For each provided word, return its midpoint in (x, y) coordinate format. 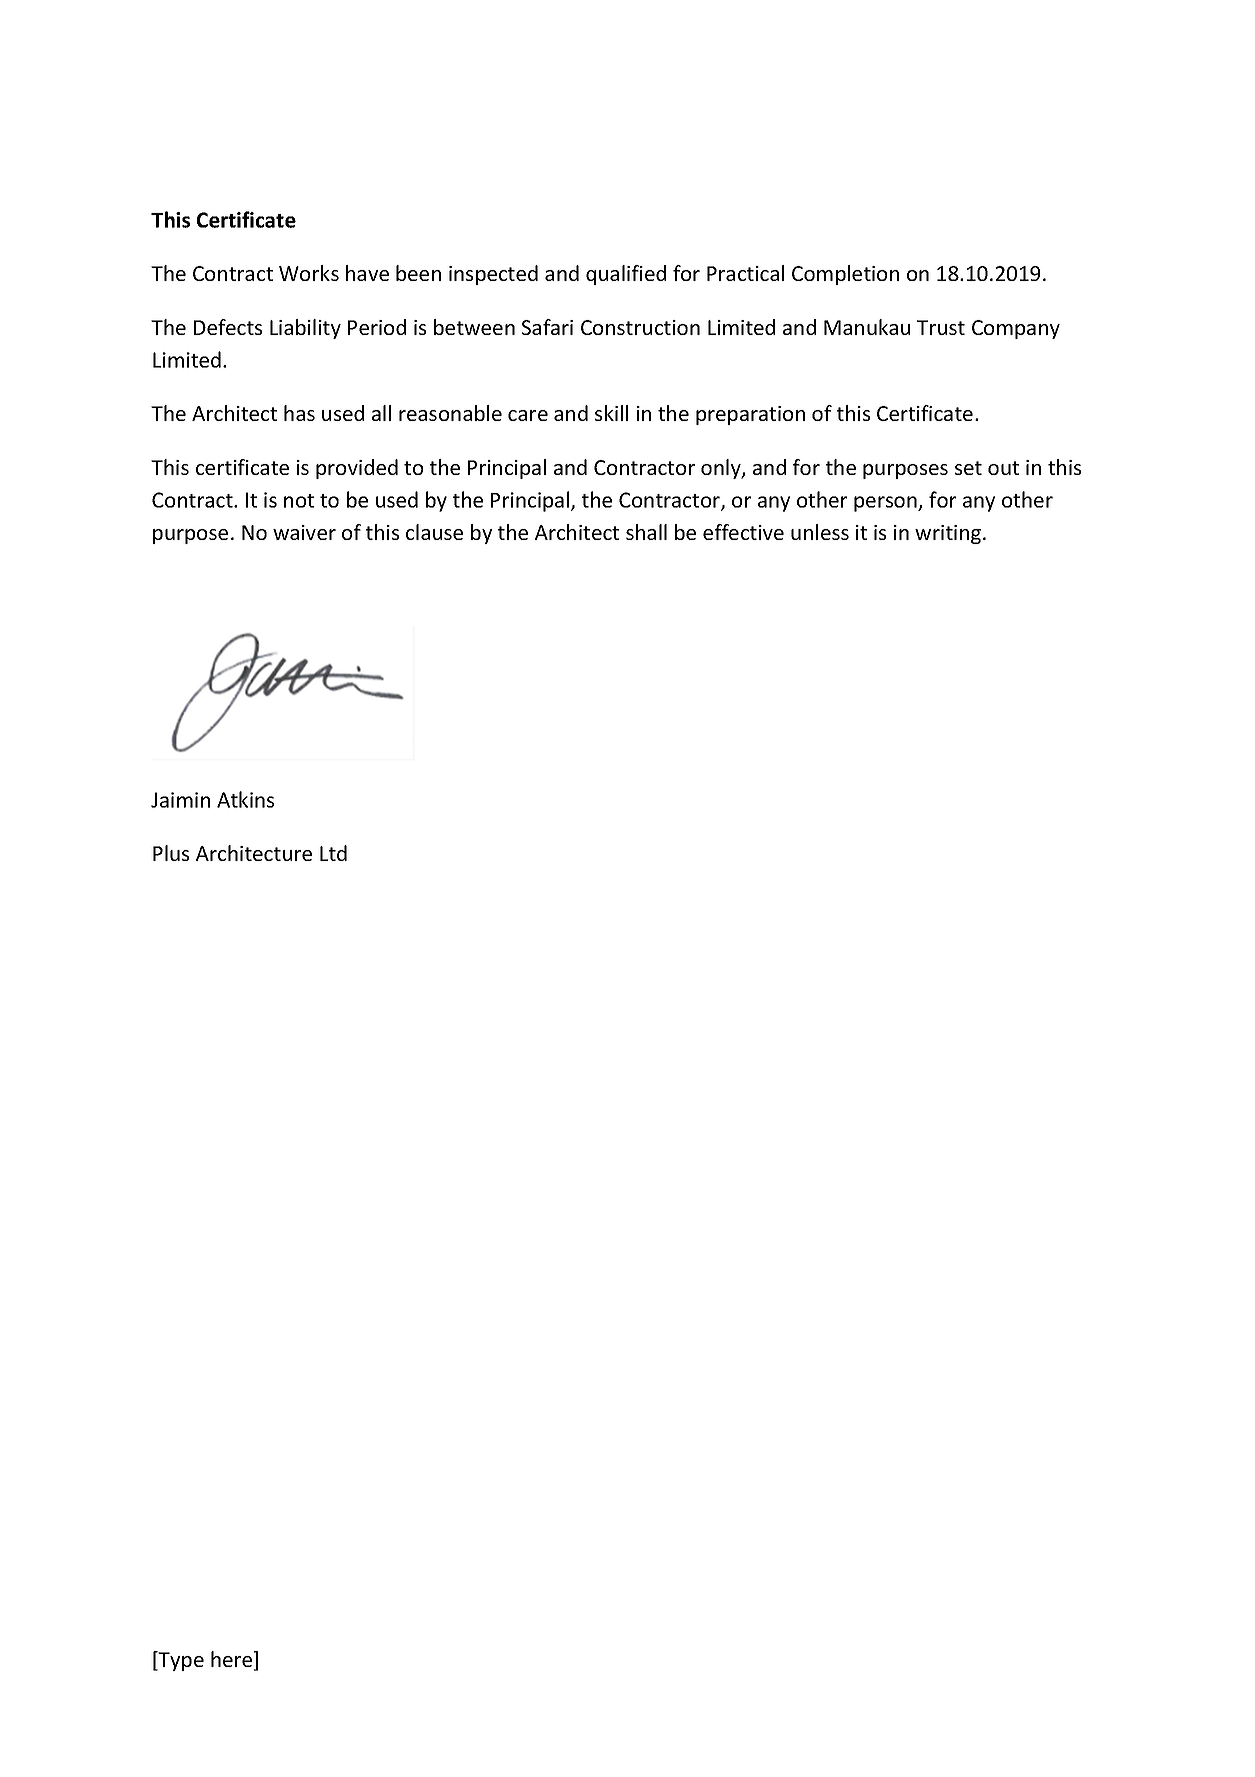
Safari (547, 327)
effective (743, 532)
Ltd (333, 853)
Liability (305, 329)
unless (820, 532)
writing (949, 534)
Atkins (245, 799)
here (233, 1660)
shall (646, 532)
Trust (941, 327)
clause (434, 532)
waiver (304, 532)
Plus (171, 853)
